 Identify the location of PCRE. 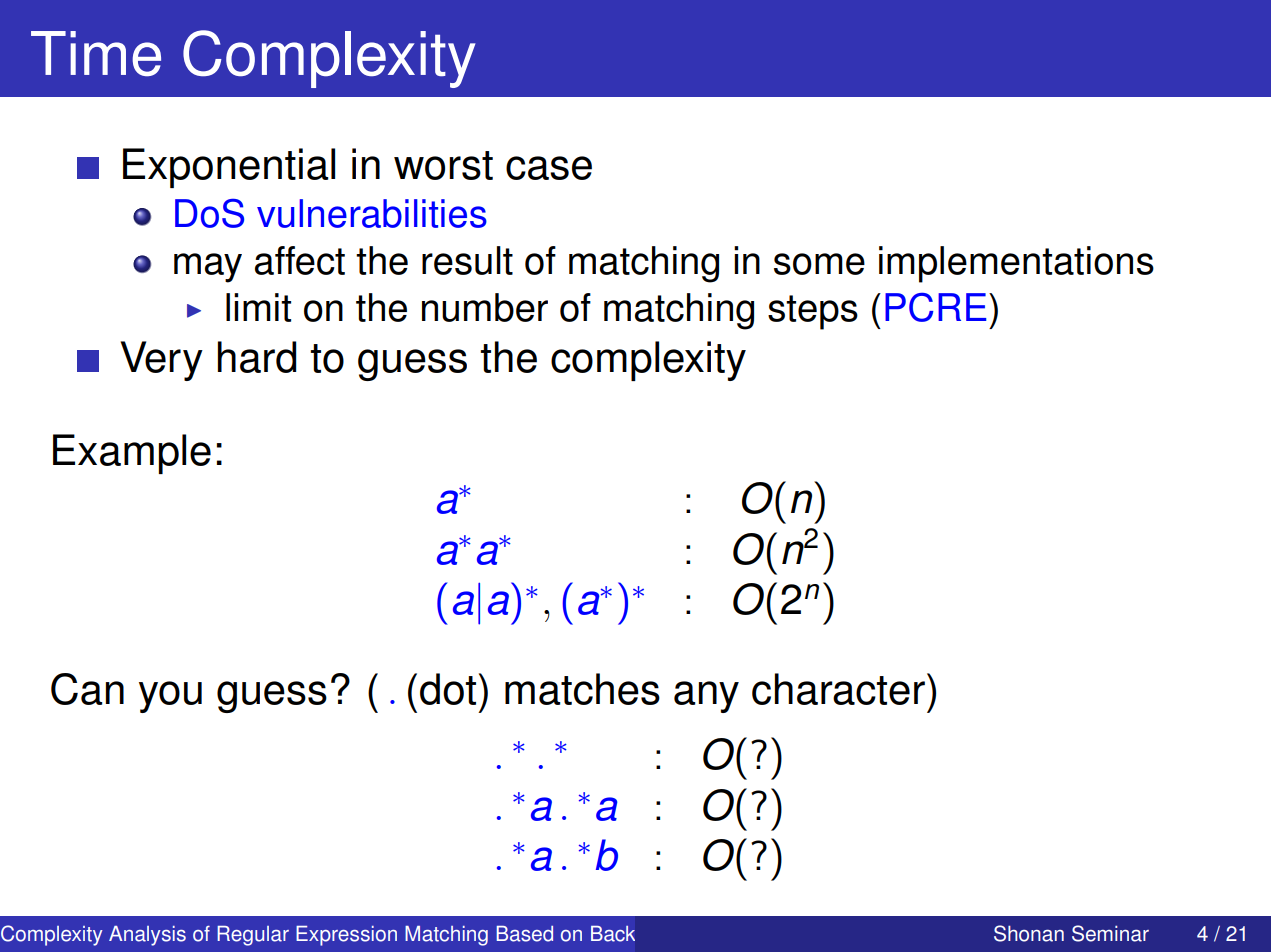
(936, 307).
